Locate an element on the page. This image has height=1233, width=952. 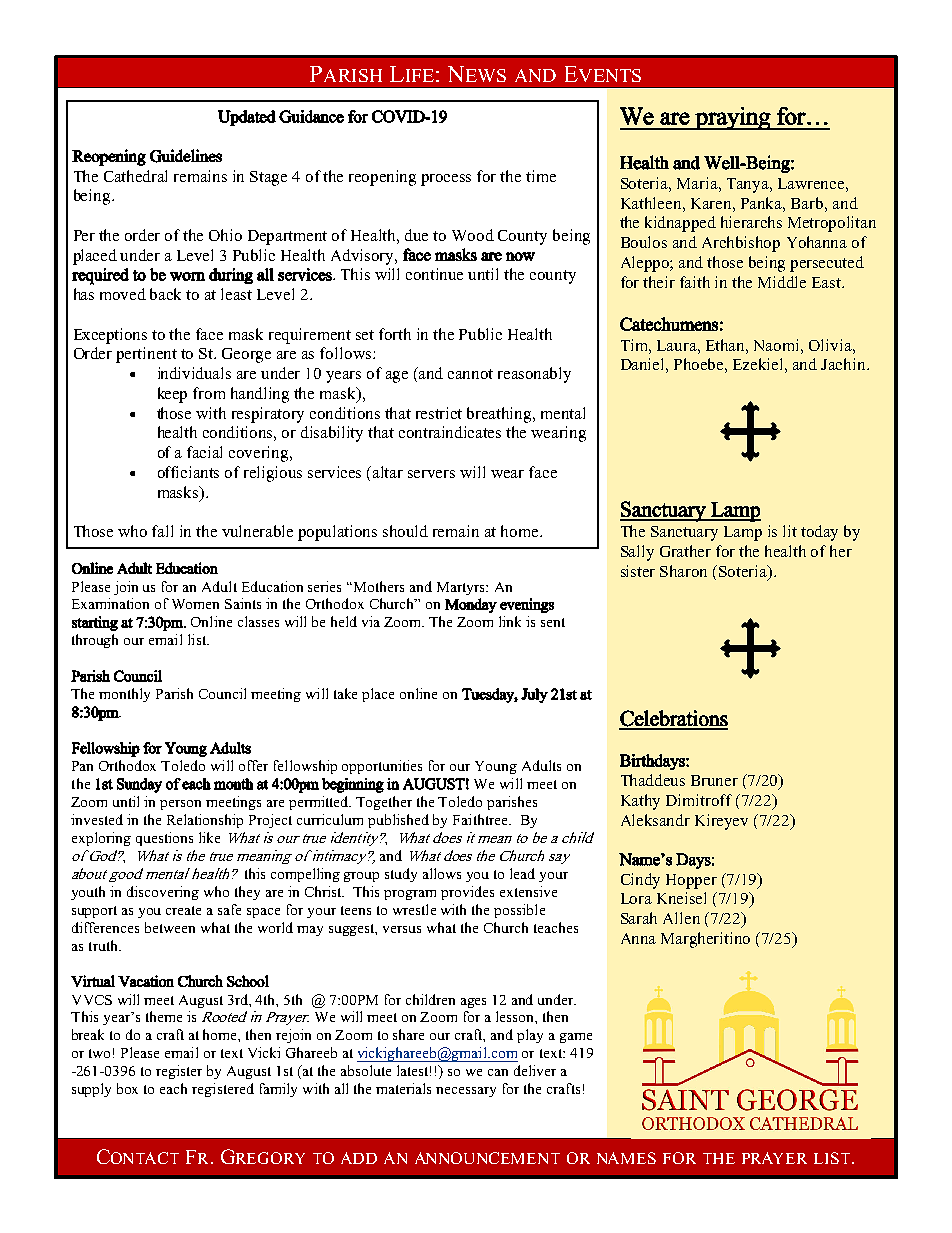
facial is located at coordinates (204, 452).
